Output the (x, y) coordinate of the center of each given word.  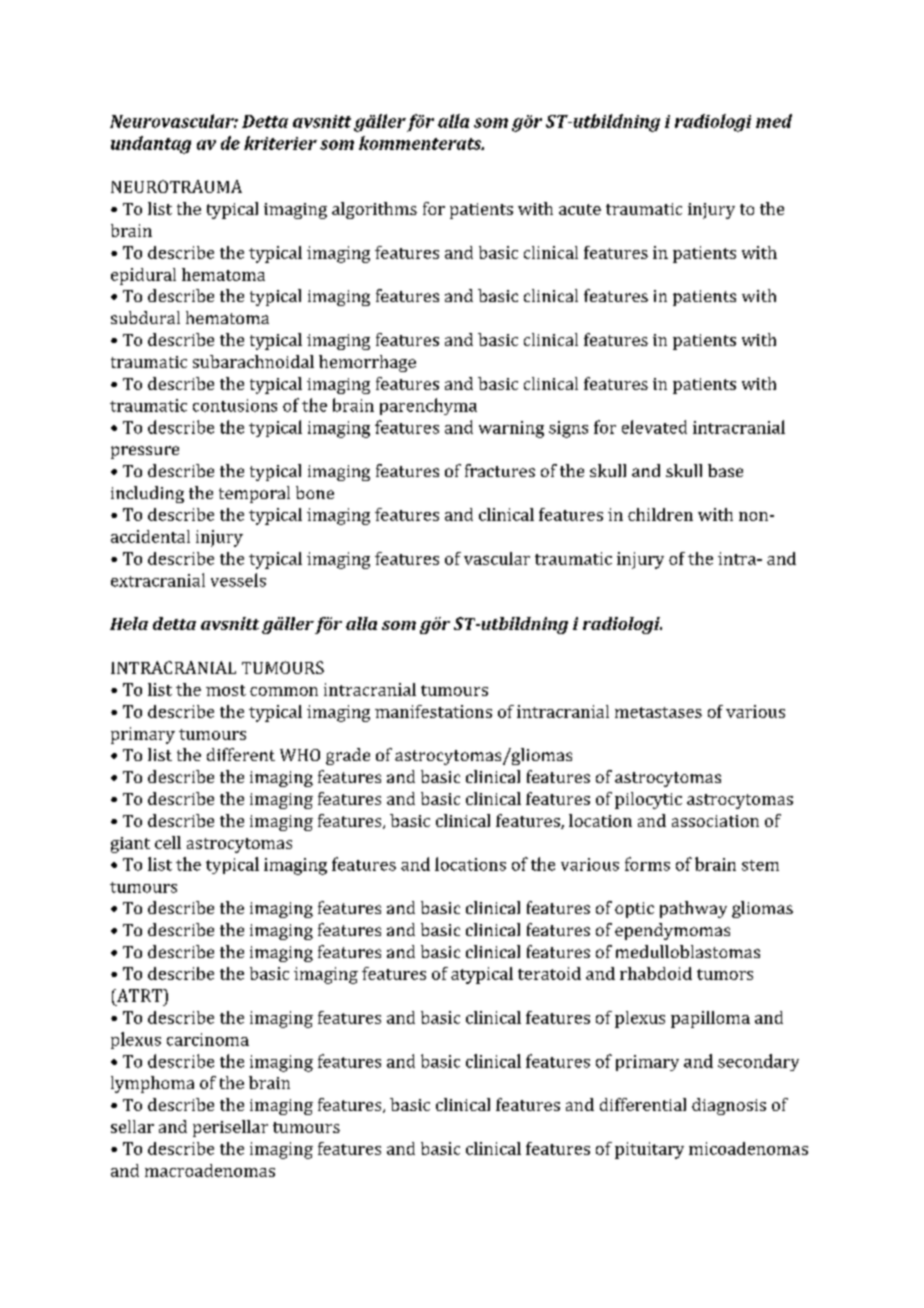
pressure (145, 452)
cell (168, 842)
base (725, 470)
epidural (143, 276)
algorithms (374, 210)
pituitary (649, 1150)
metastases (658, 712)
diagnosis (729, 1106)
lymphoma (152, 1084)
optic (634, 910)
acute (580, 209)
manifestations (433, 711)
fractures (500, 470)
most (226, 690)
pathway (693, 909)
